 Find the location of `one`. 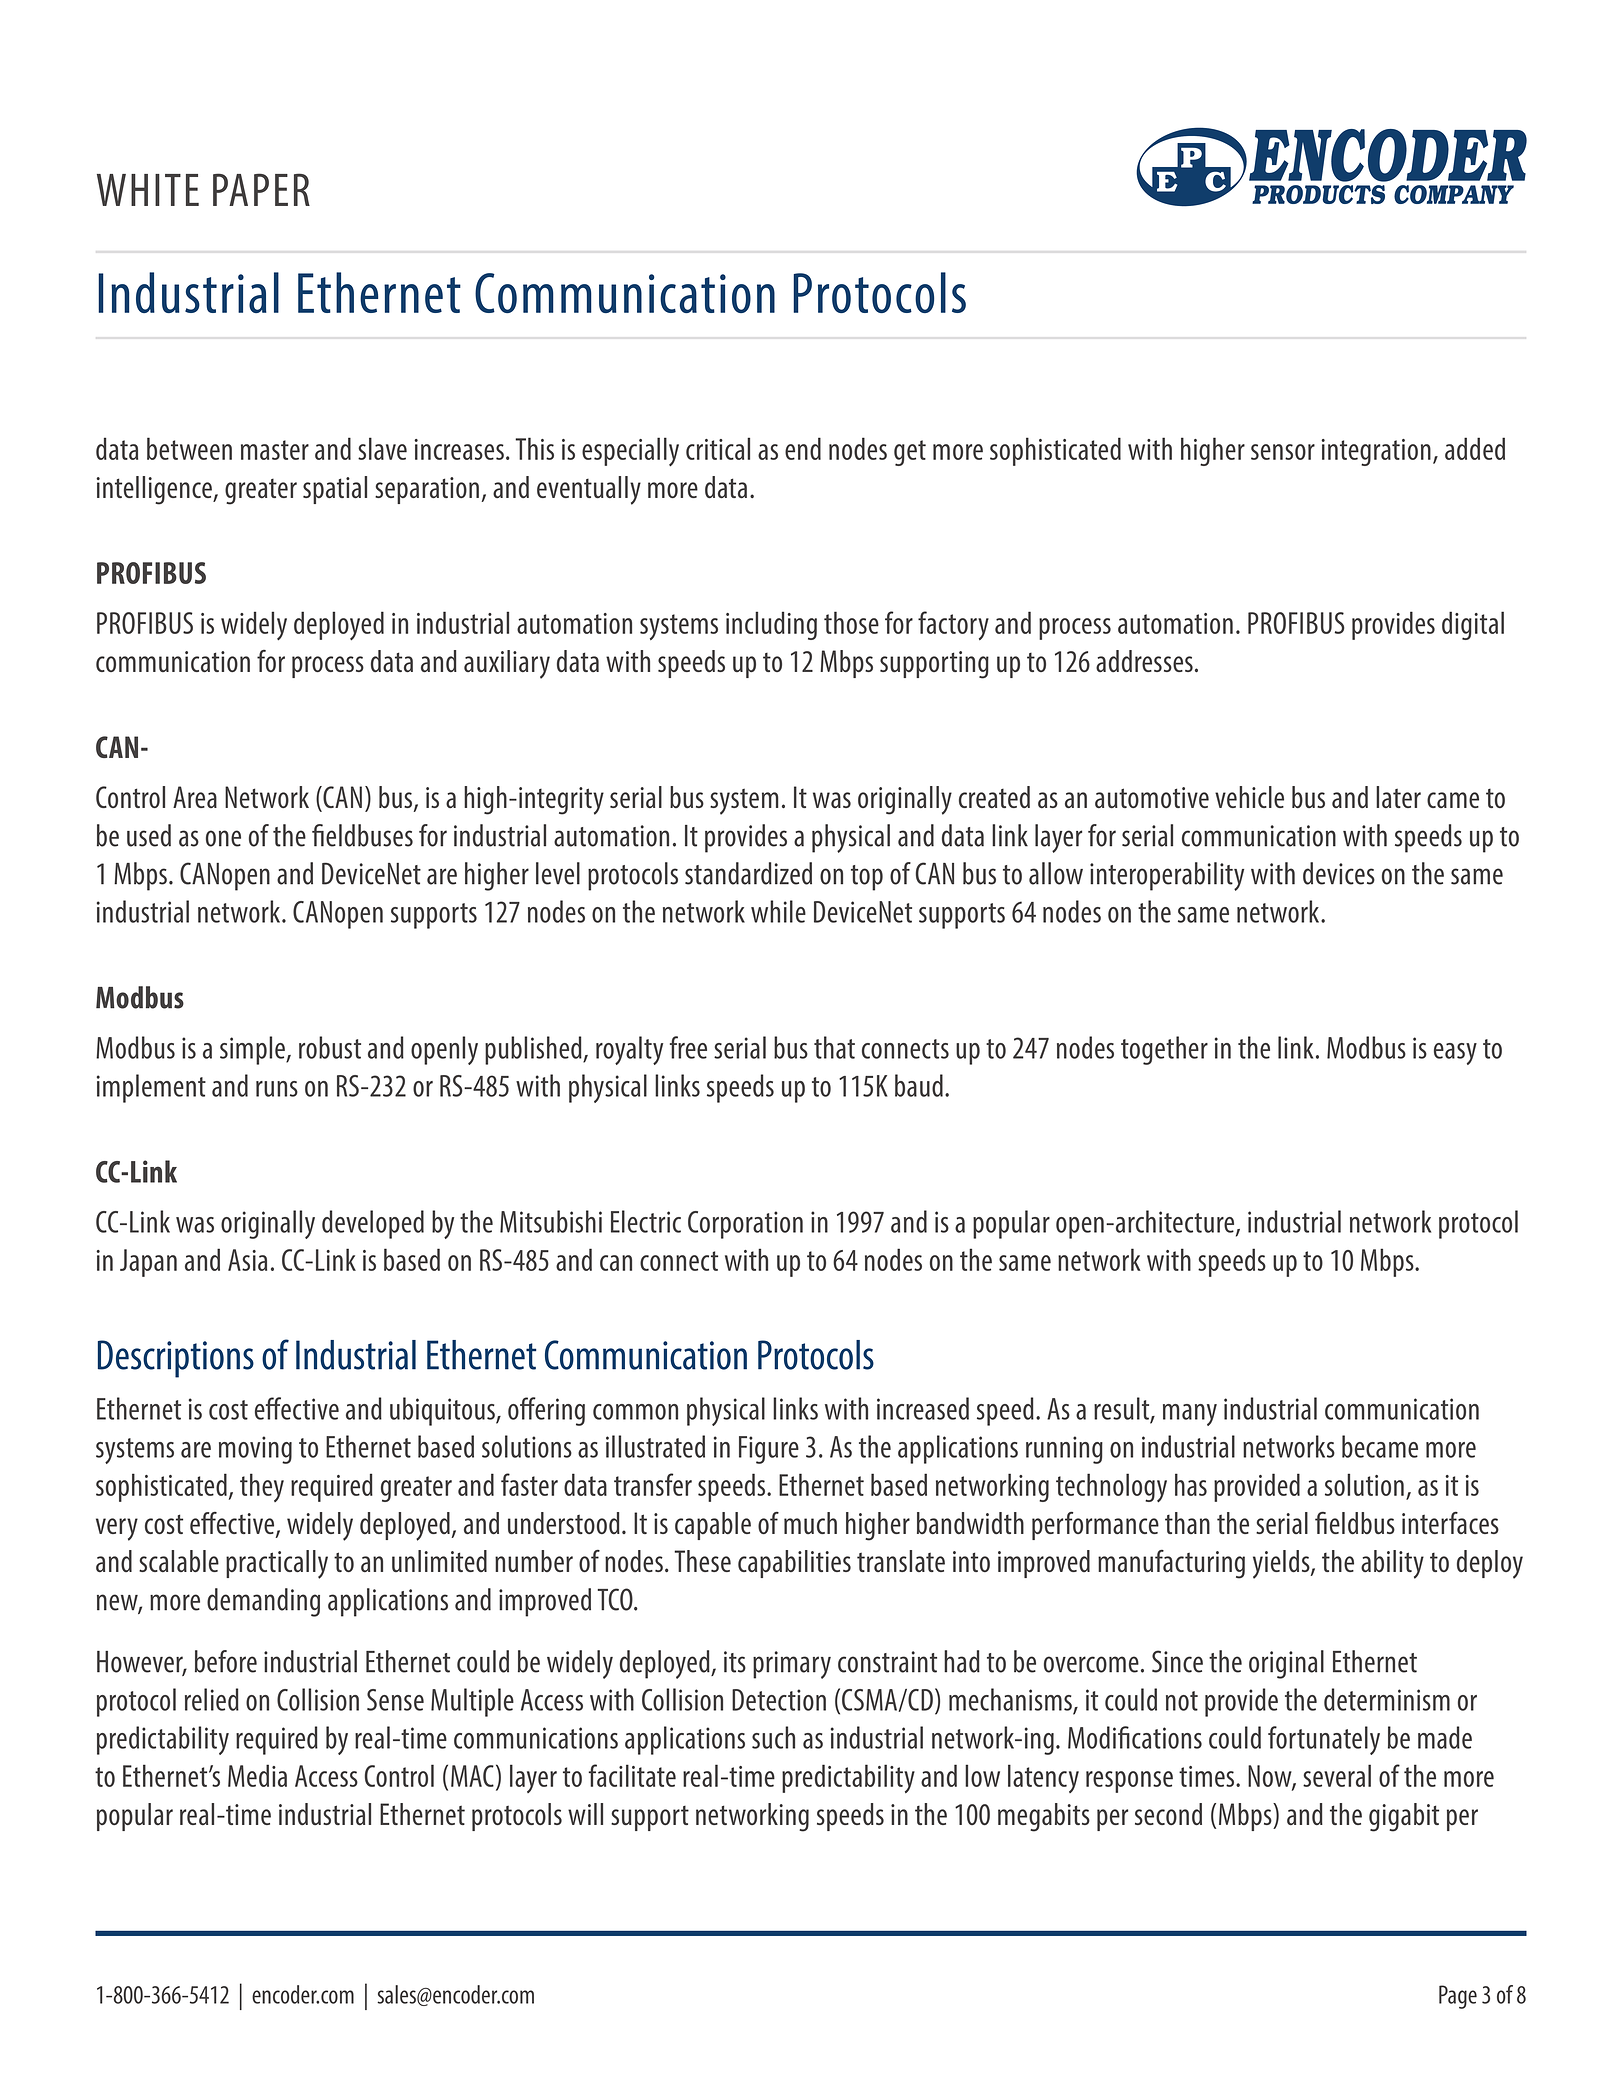

one is located at coordinates (223, 838).
